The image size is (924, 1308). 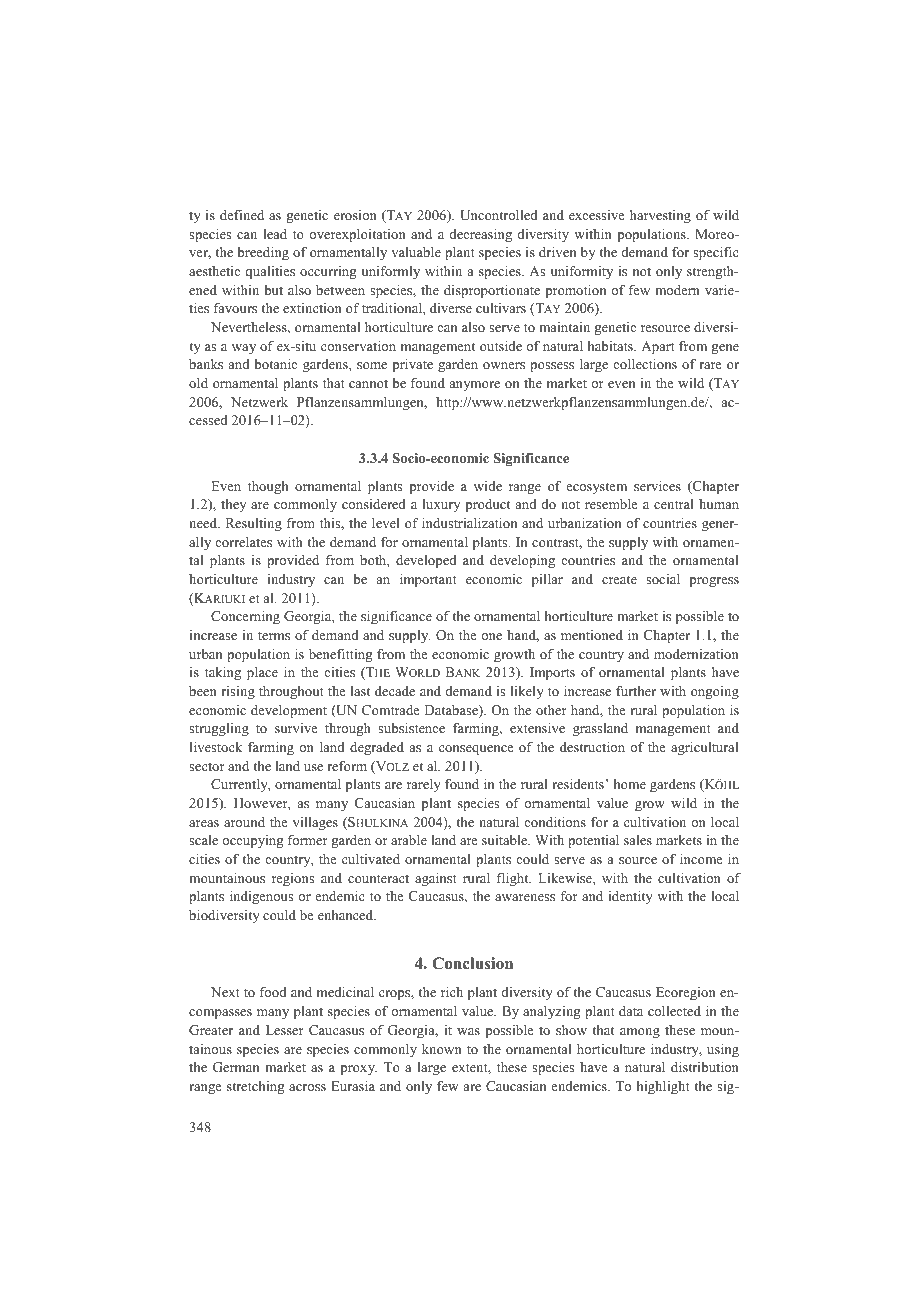 I want to click on highlight, so click(x=663, y=1087).
